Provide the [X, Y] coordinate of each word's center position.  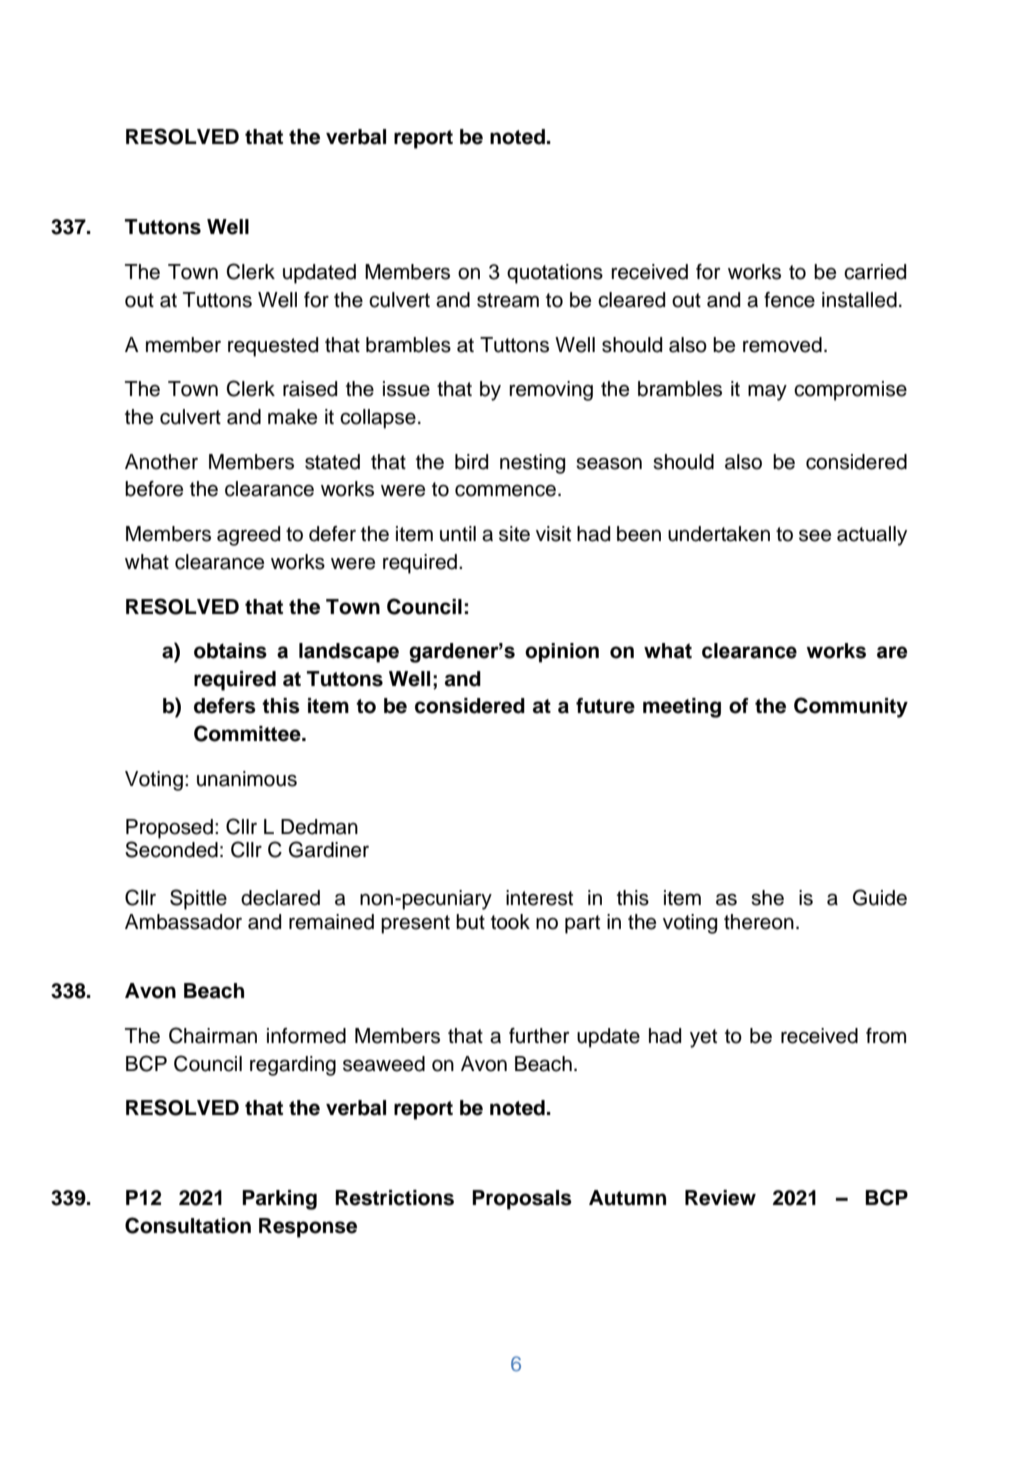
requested [273, 347]
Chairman [213, 1035]
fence [789, 300]
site [514, 534]
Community [851, 707]
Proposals [522, 1200]
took [510, 922]
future [605, 706]
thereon [759, 922]
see [815, 535]
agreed [248, 536]
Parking [279, 1200]
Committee [248, 733]
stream [508, 300]
